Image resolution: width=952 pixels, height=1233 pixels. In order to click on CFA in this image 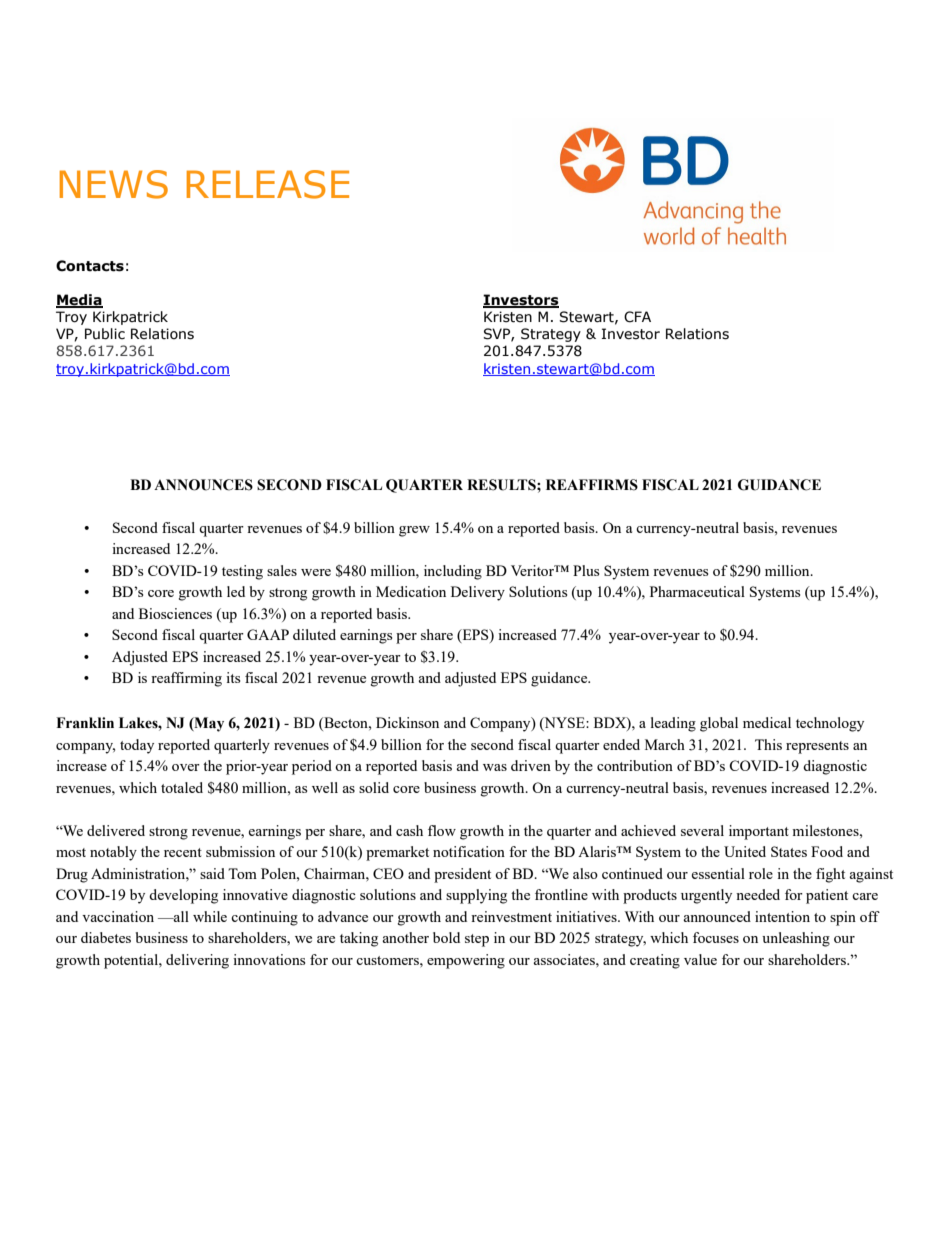, I will do `click(637, 317)`.
